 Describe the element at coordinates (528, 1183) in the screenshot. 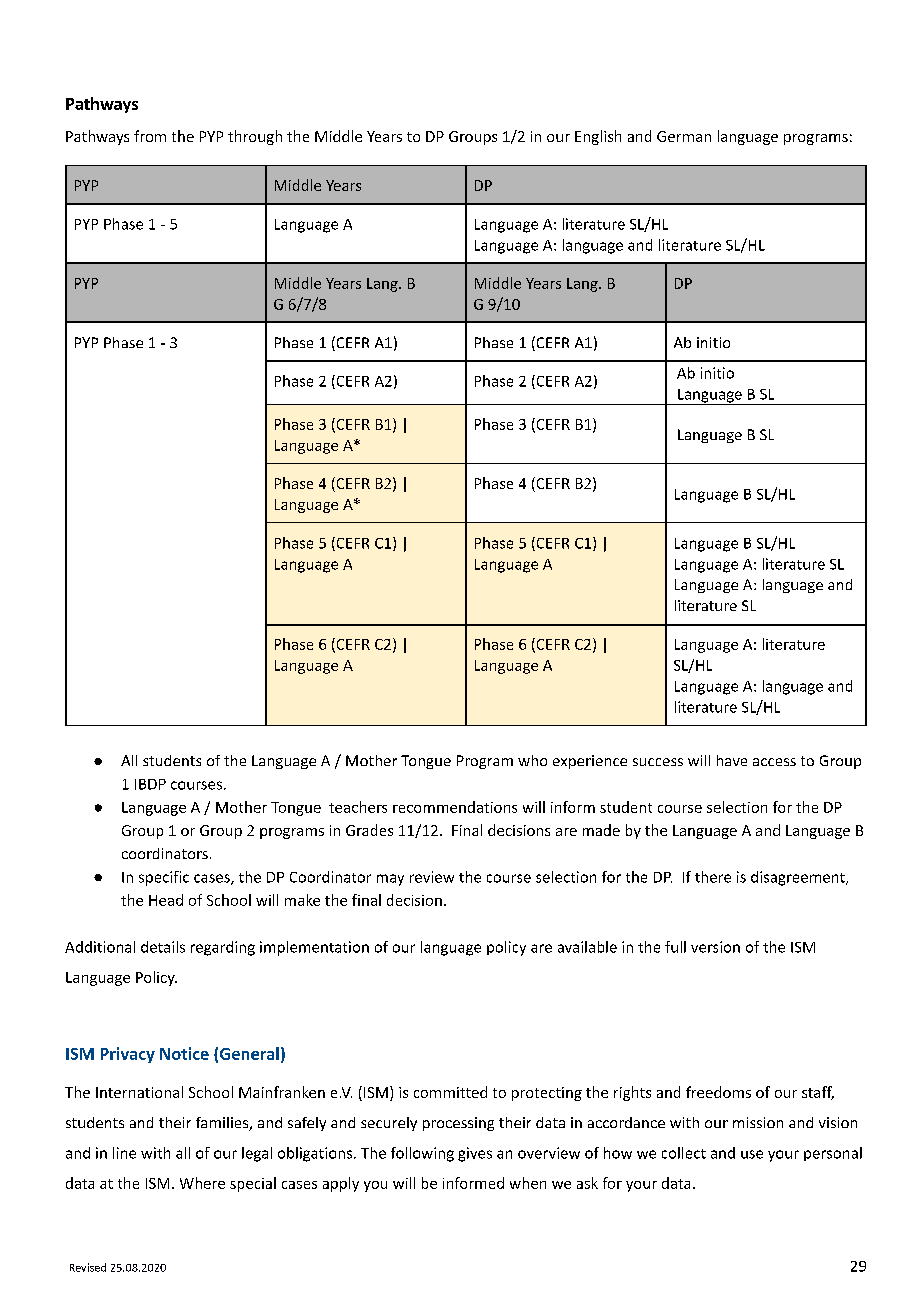

I see `when` at that location.
